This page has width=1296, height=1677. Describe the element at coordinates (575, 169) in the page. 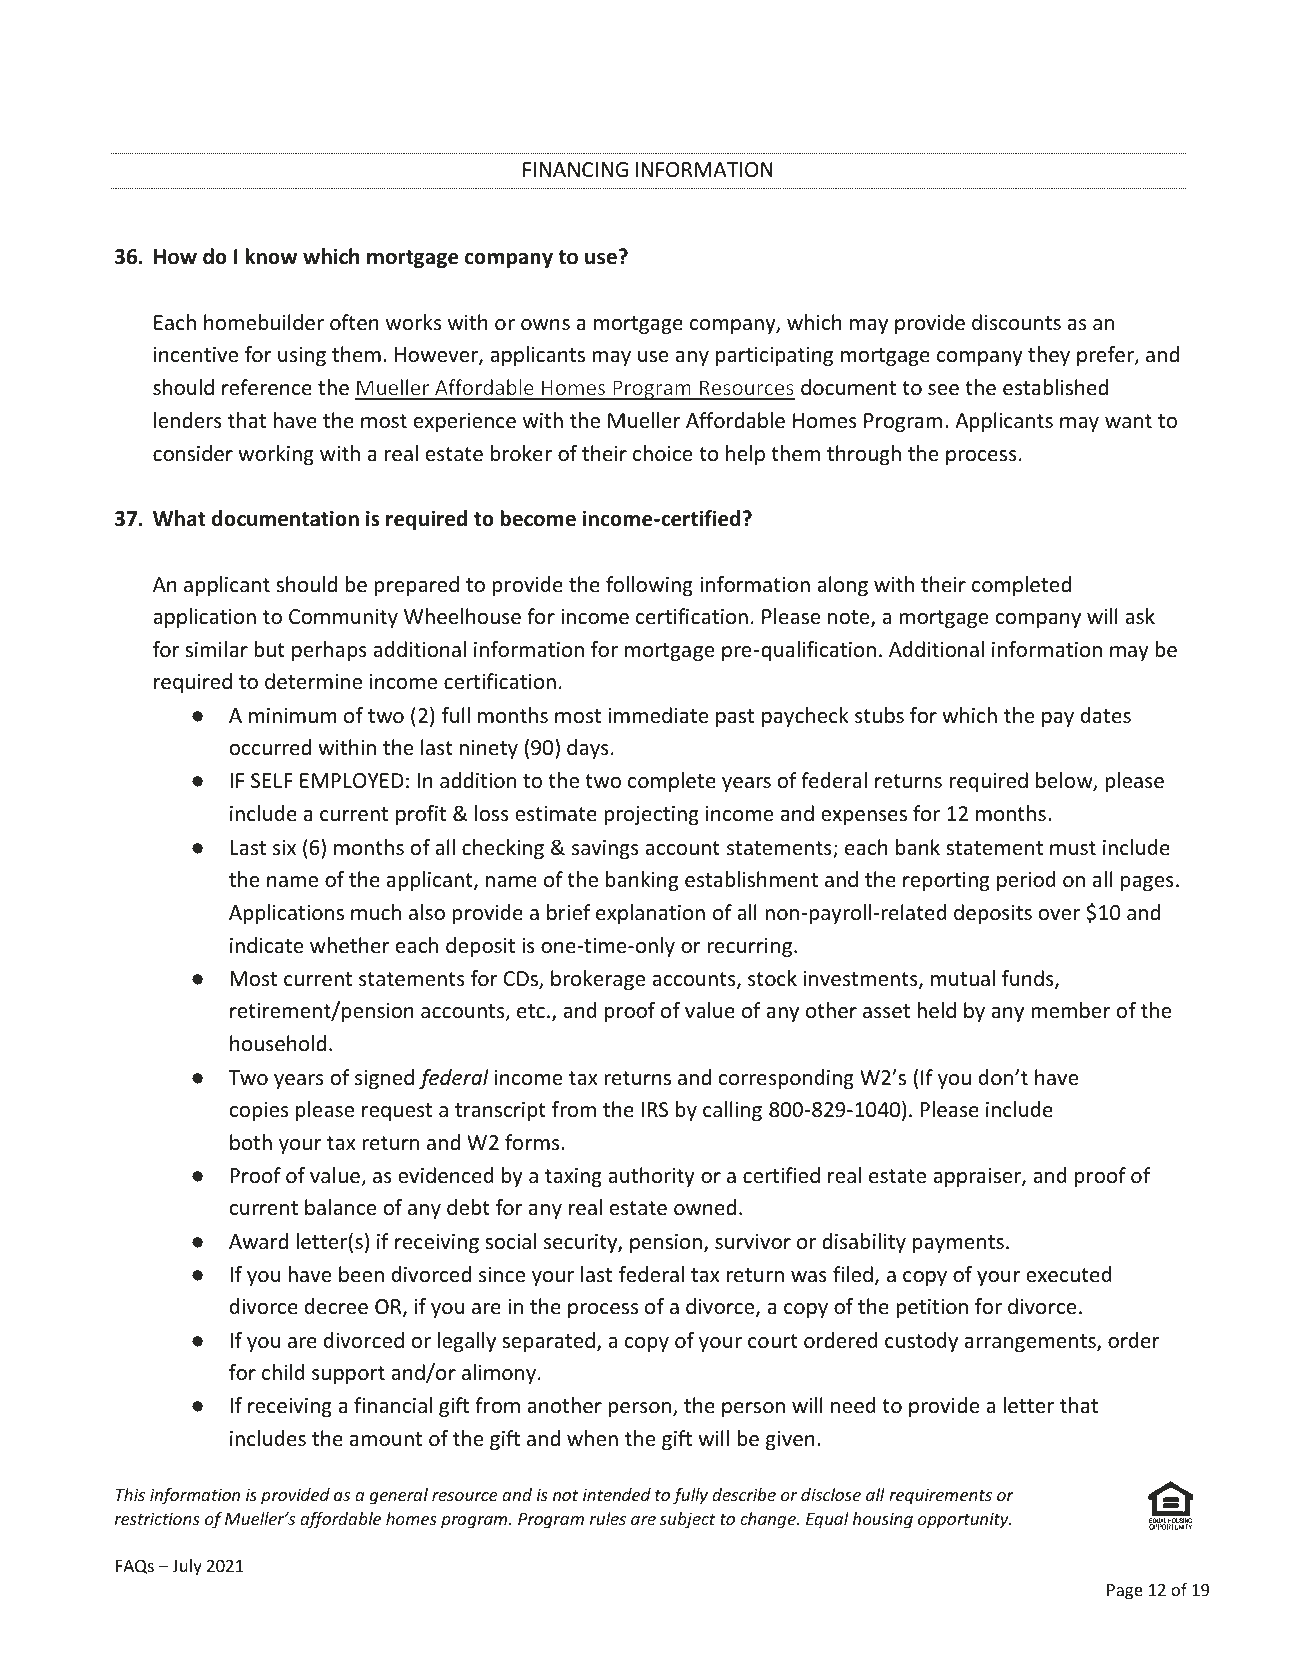

I see `FINANCING` at that location.
